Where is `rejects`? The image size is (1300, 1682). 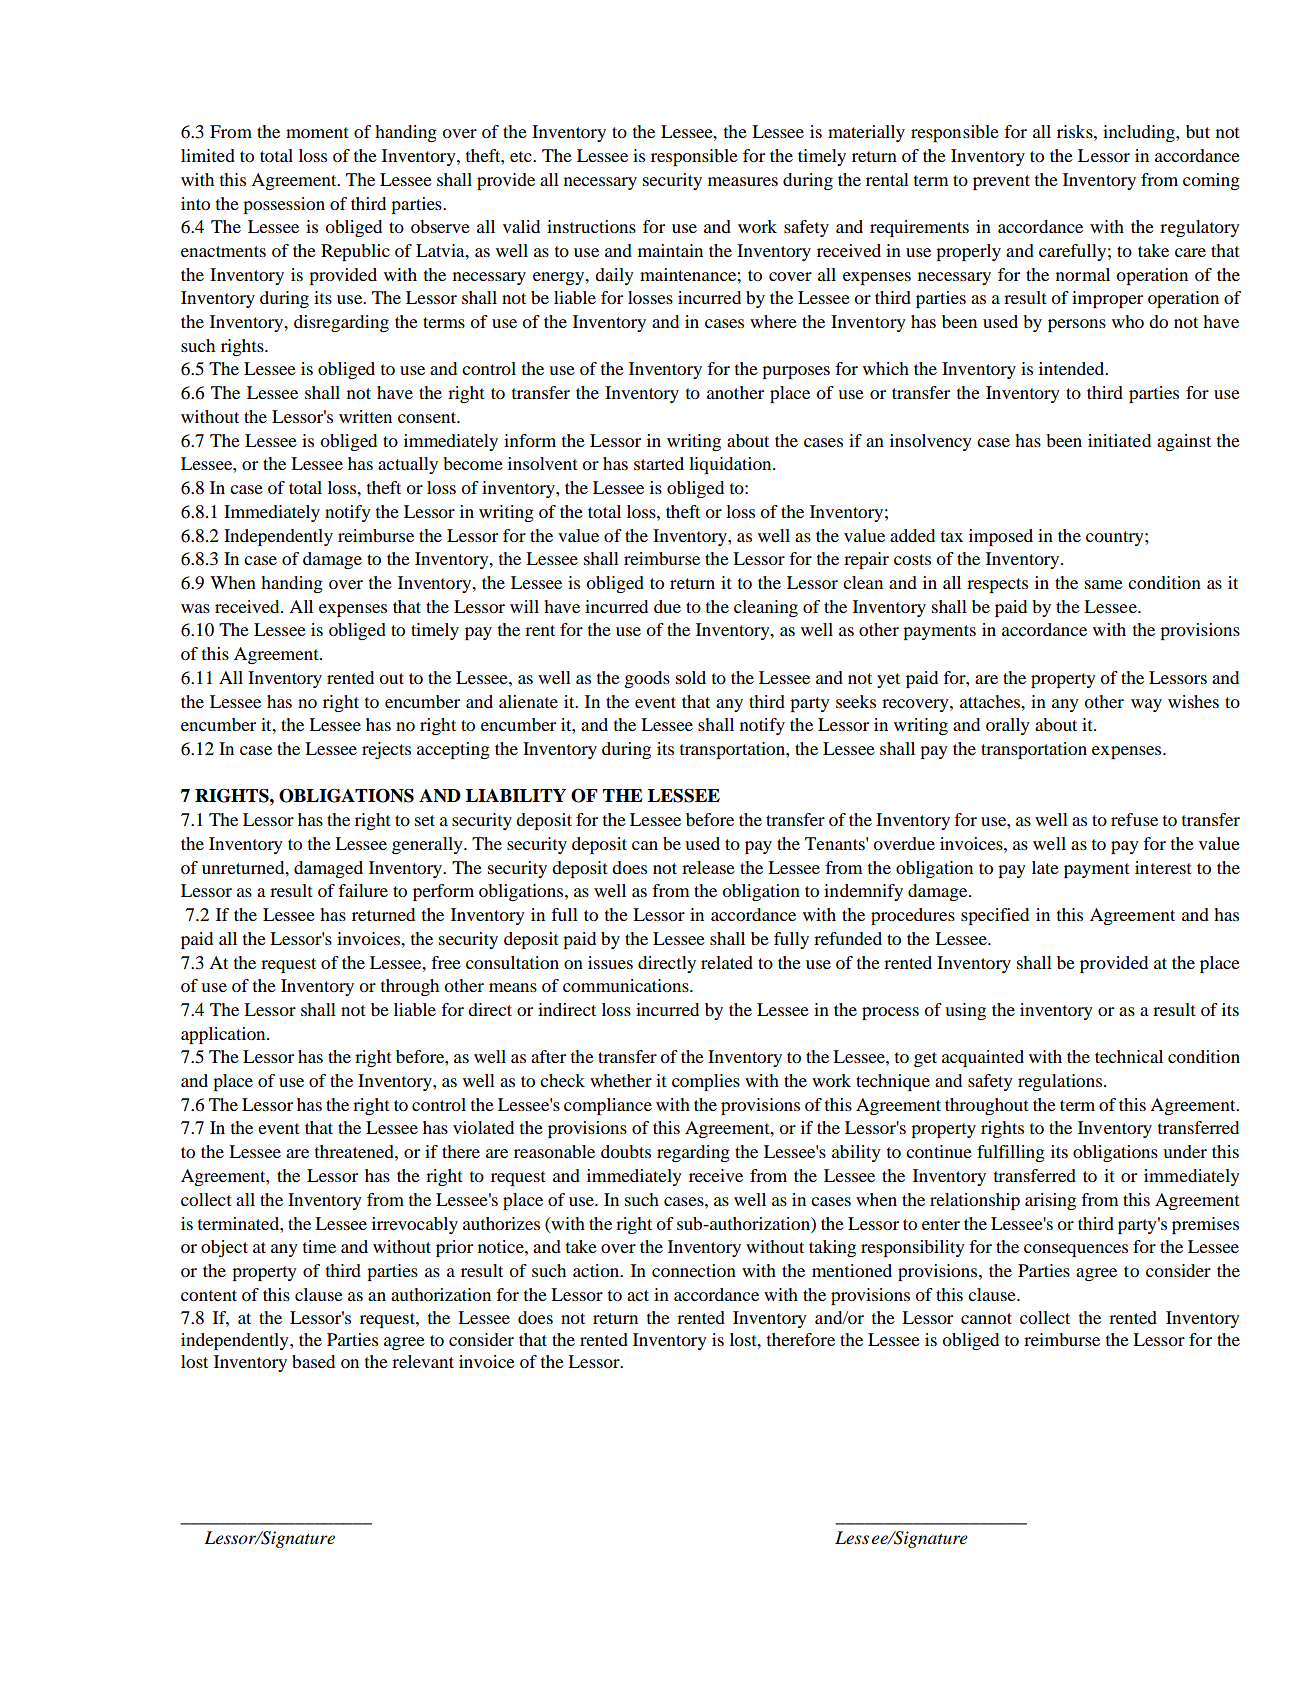
rejects is located at coordinates (386, 750).
